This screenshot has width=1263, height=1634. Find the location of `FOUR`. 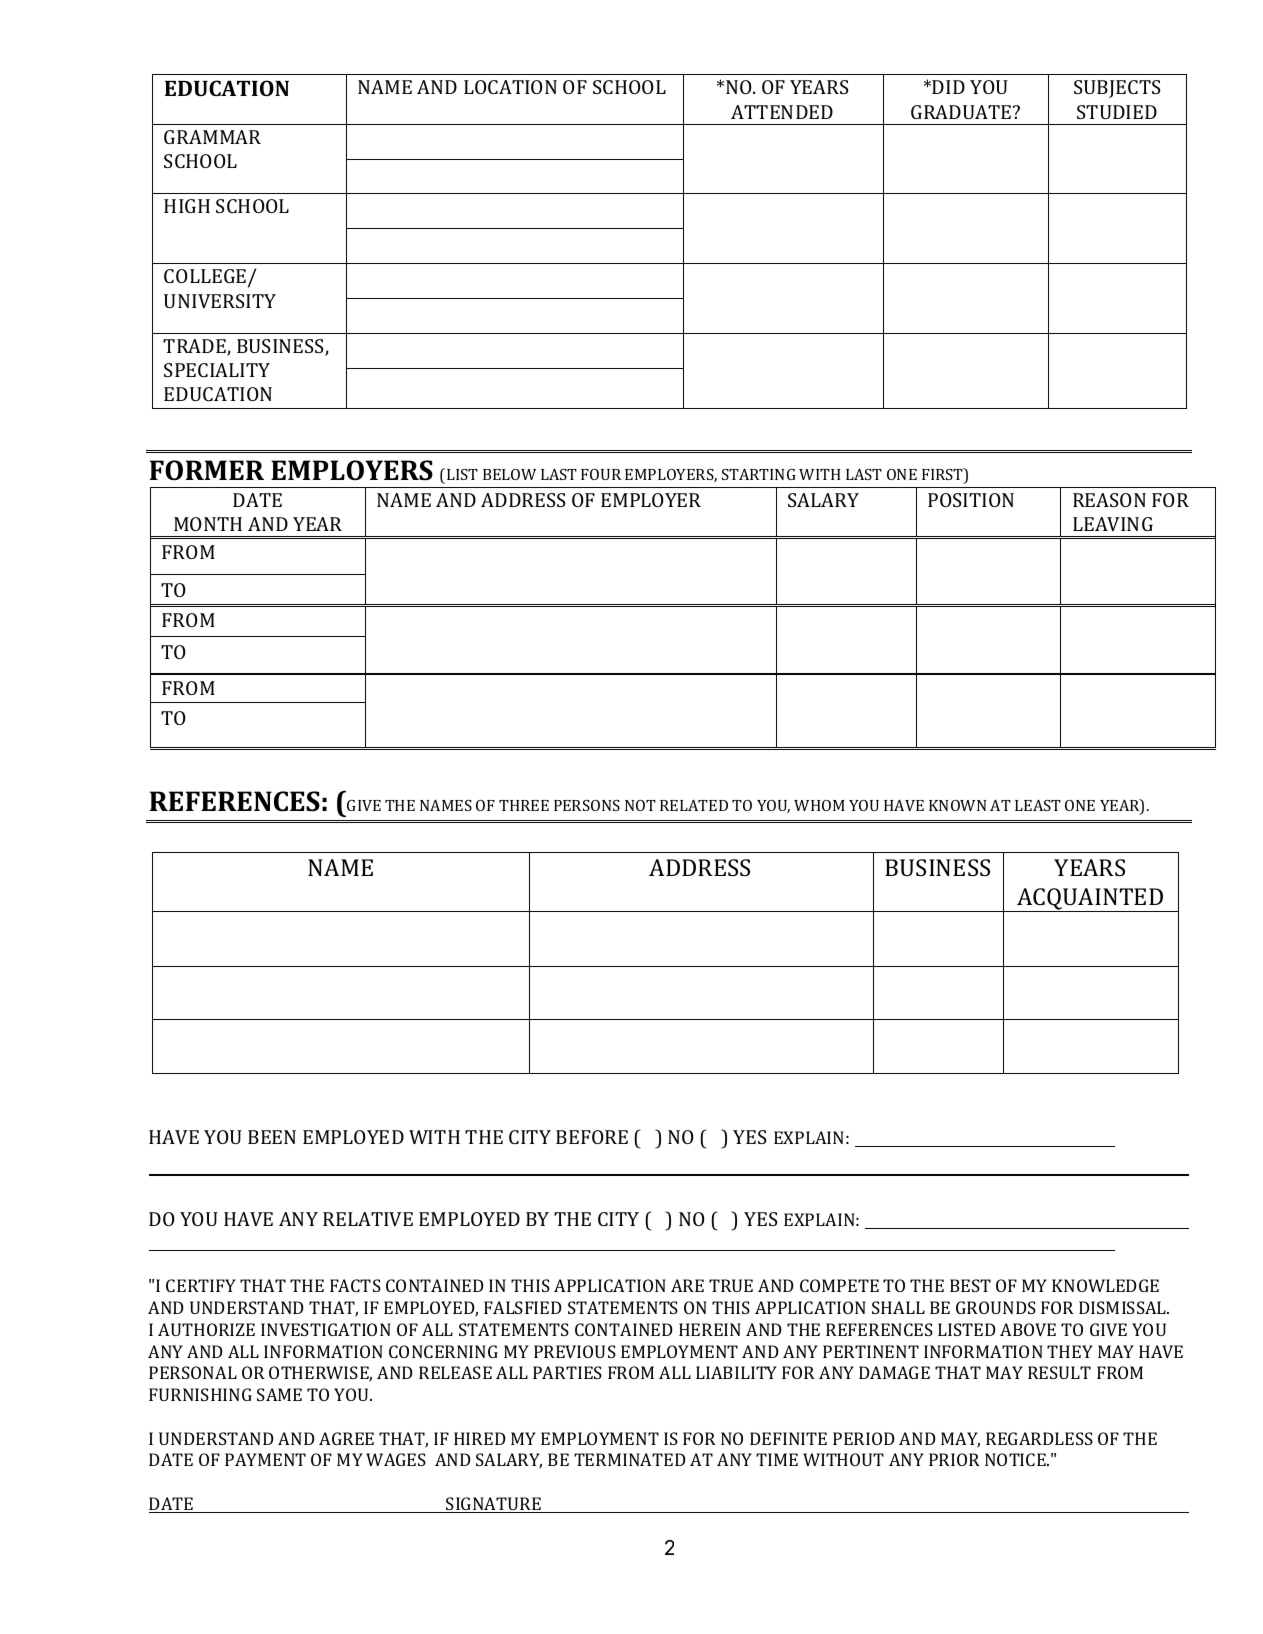

FOUR is located at coordinates (601, 474).
